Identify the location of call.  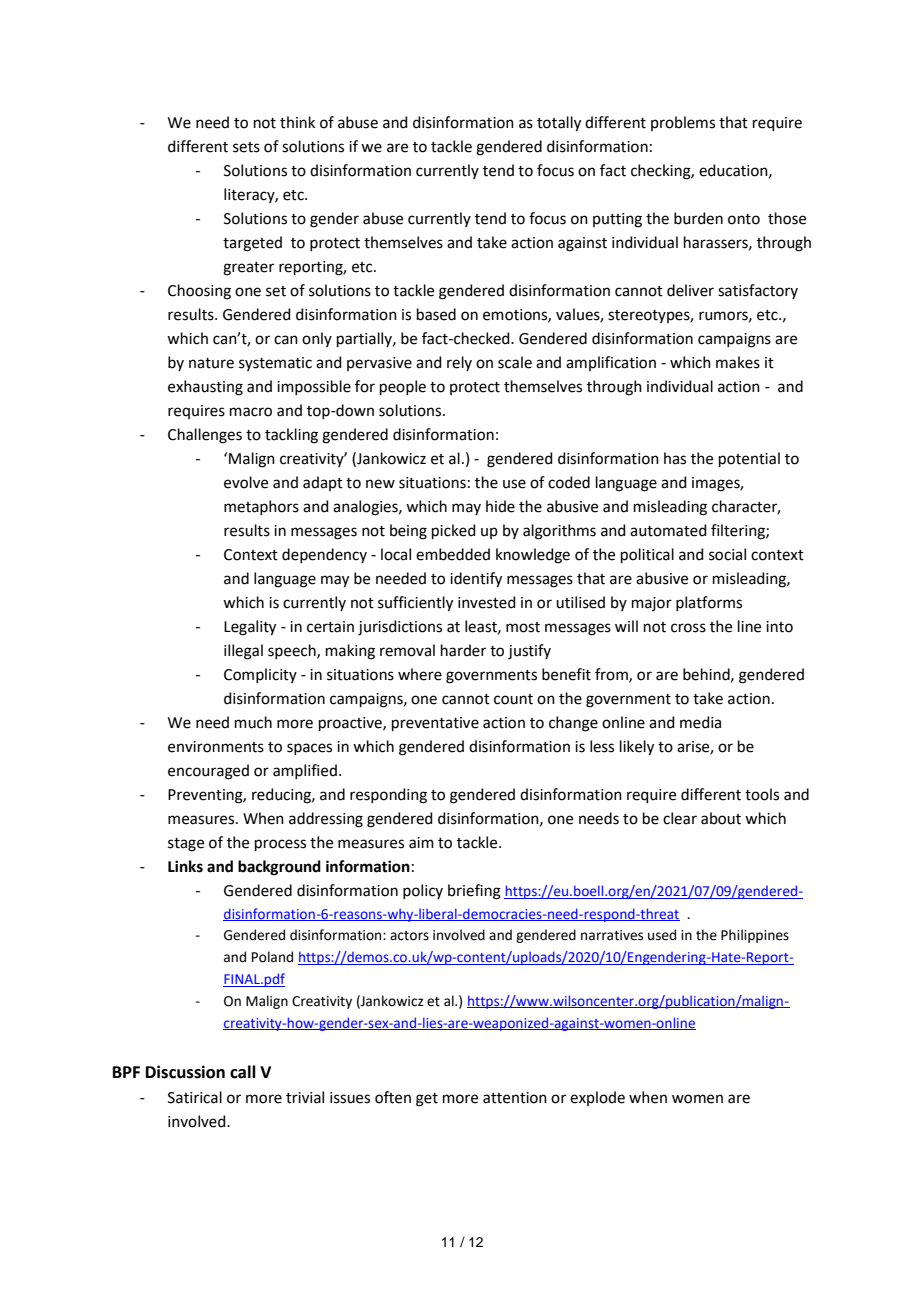
(243, 1072).
